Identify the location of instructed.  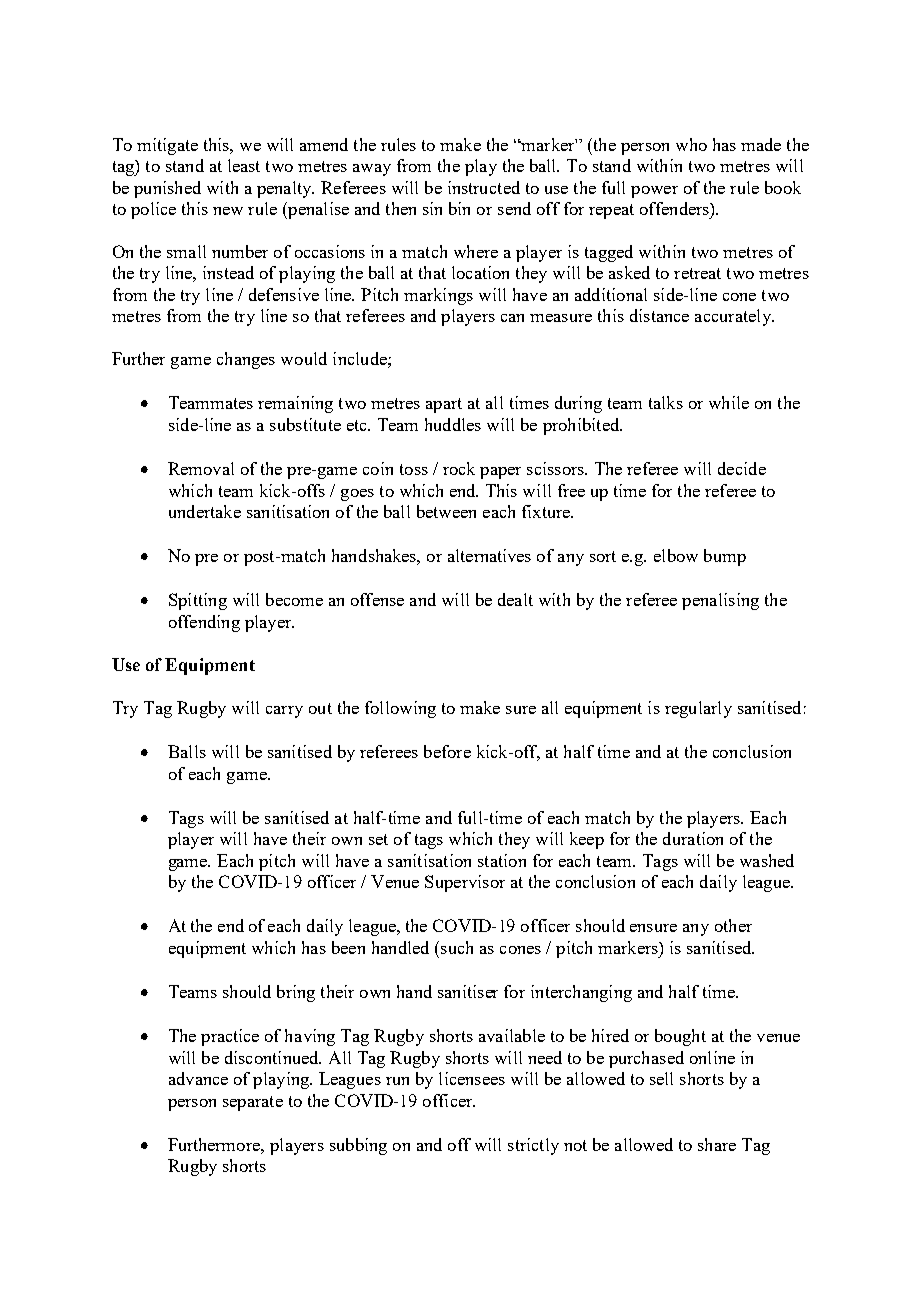
(484, 187).
